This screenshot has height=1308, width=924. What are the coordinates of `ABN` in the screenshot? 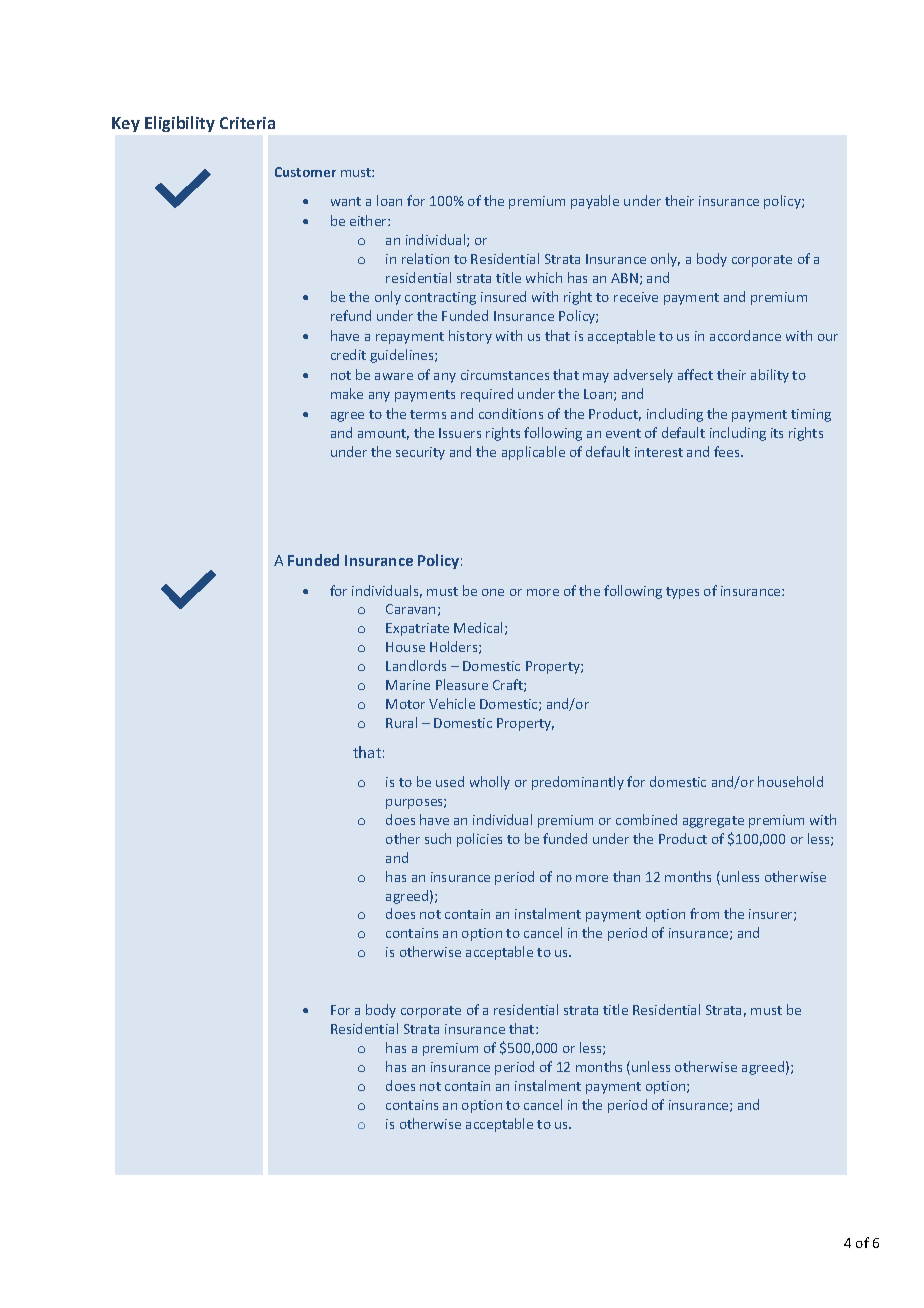 It's located at (624, 278).
